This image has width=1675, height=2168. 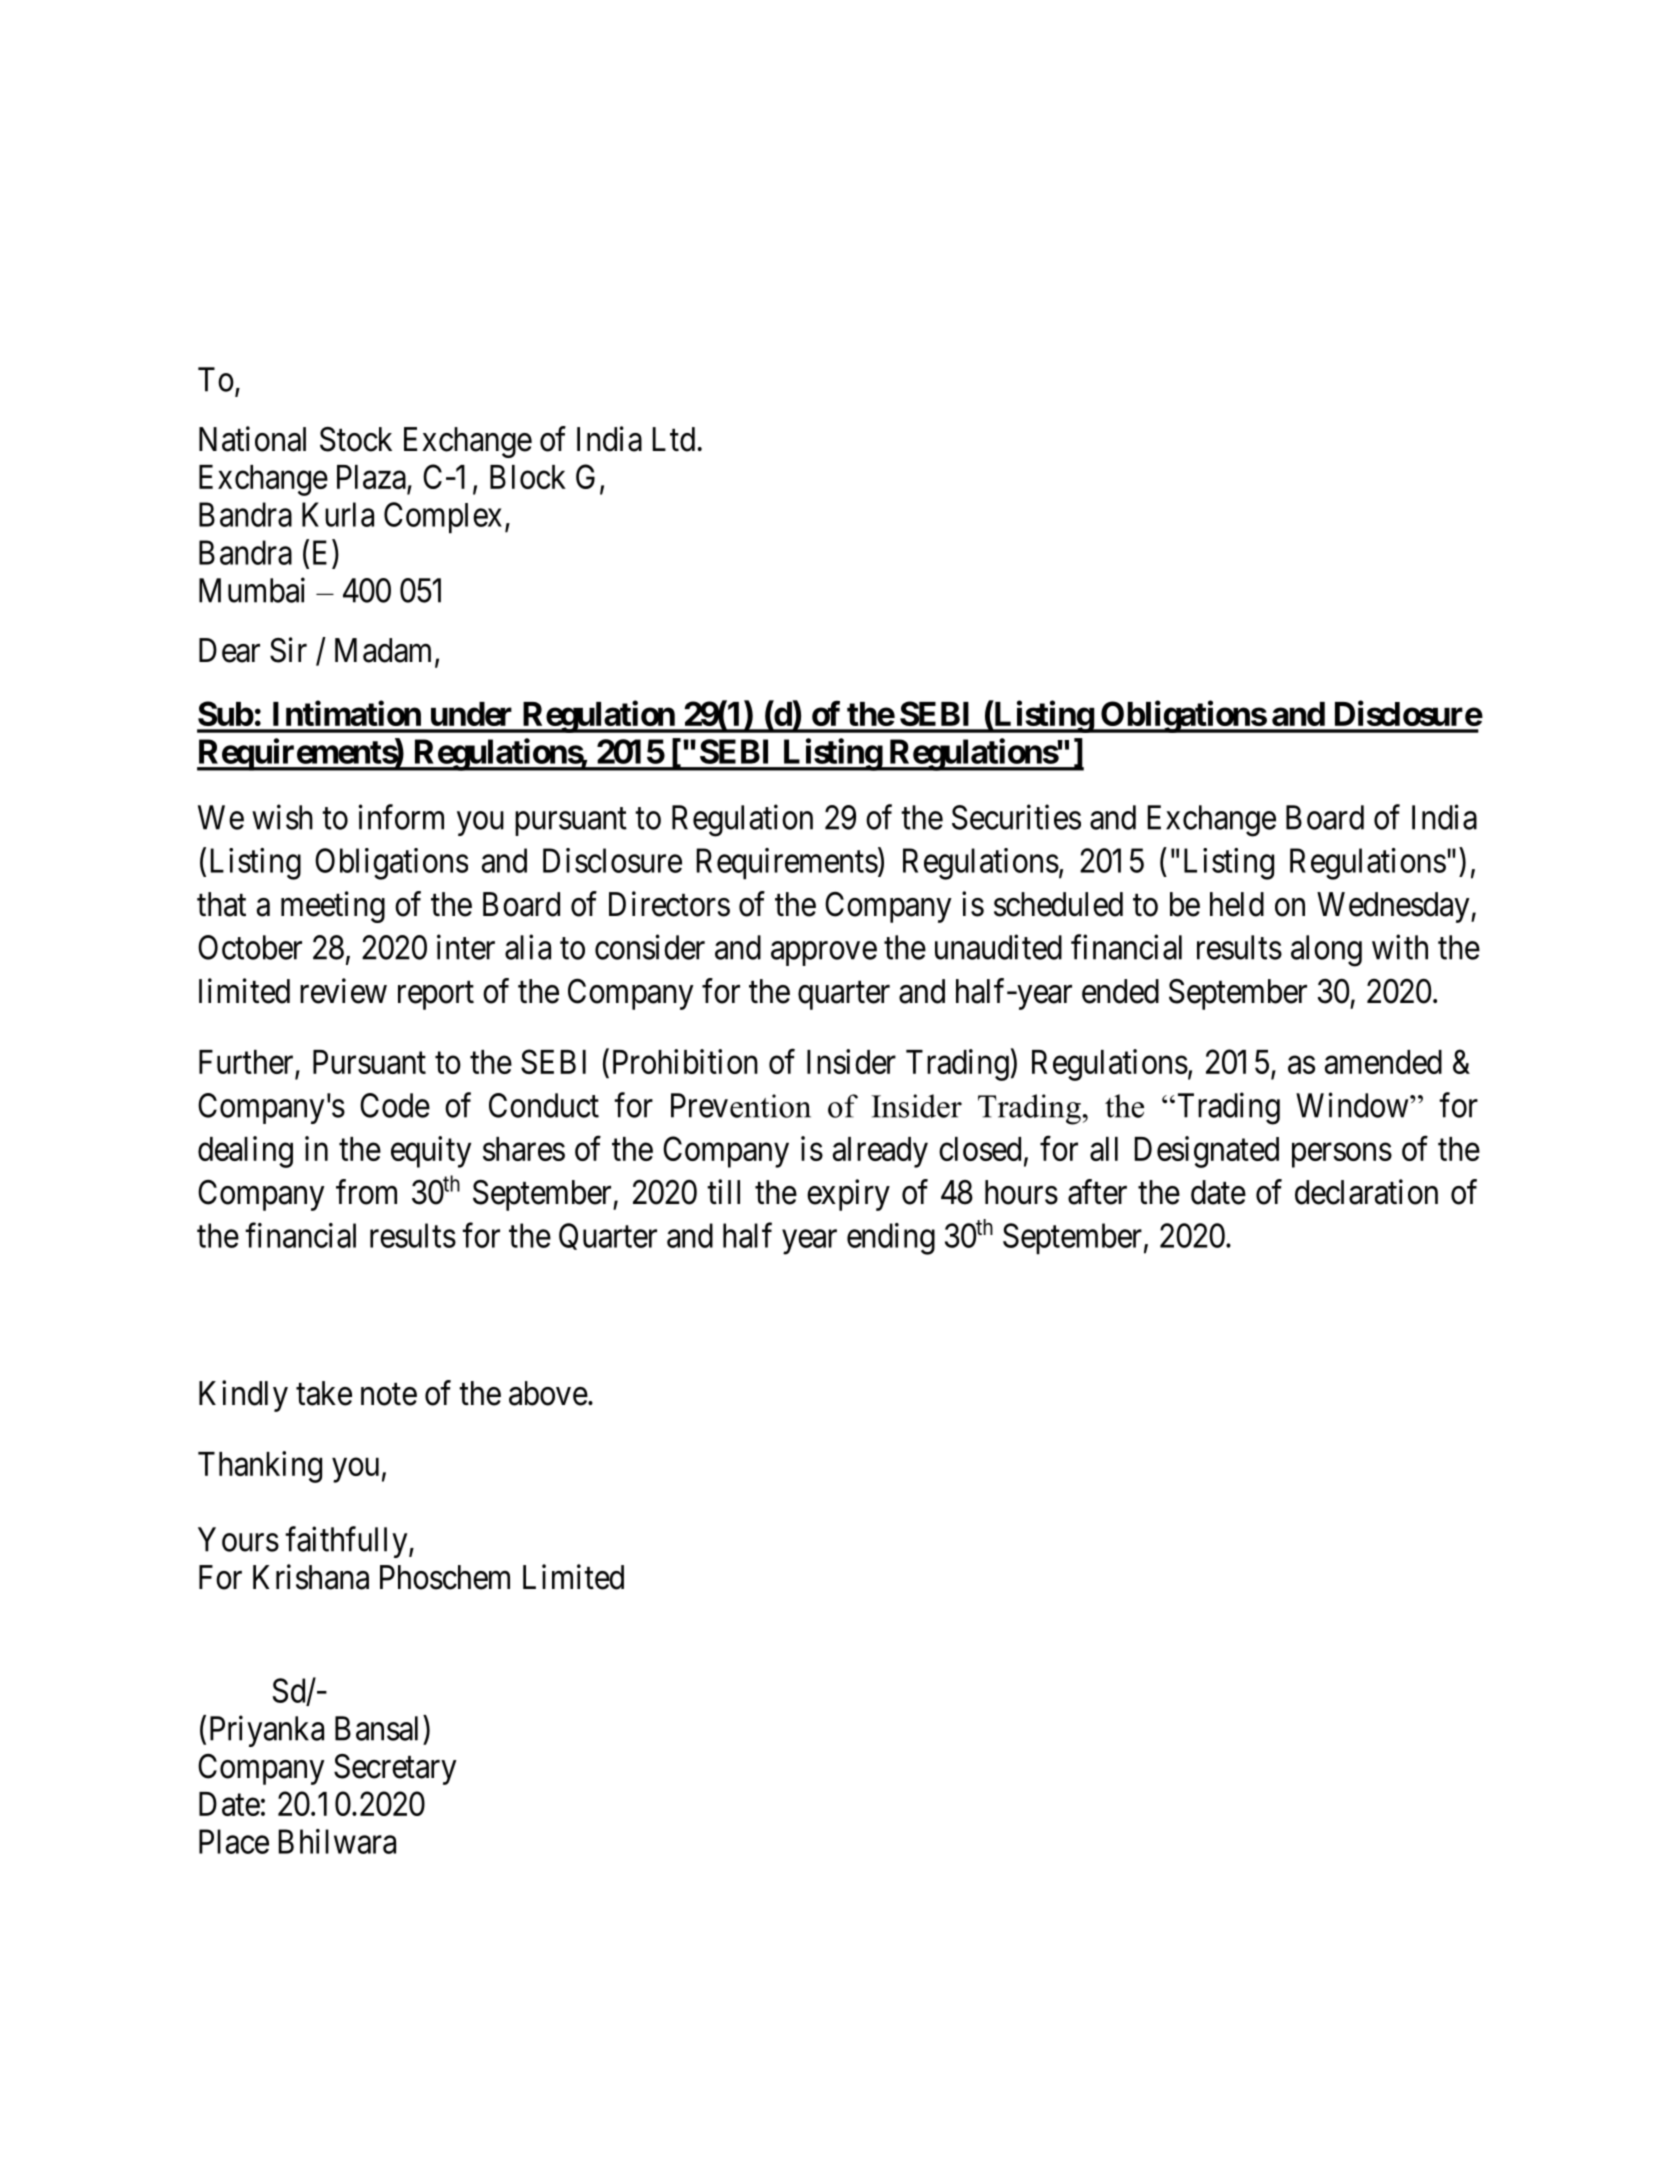 What do you see at coordinates (824, 954) in the image?
I see `approve` at bounding box center [824, 954].
